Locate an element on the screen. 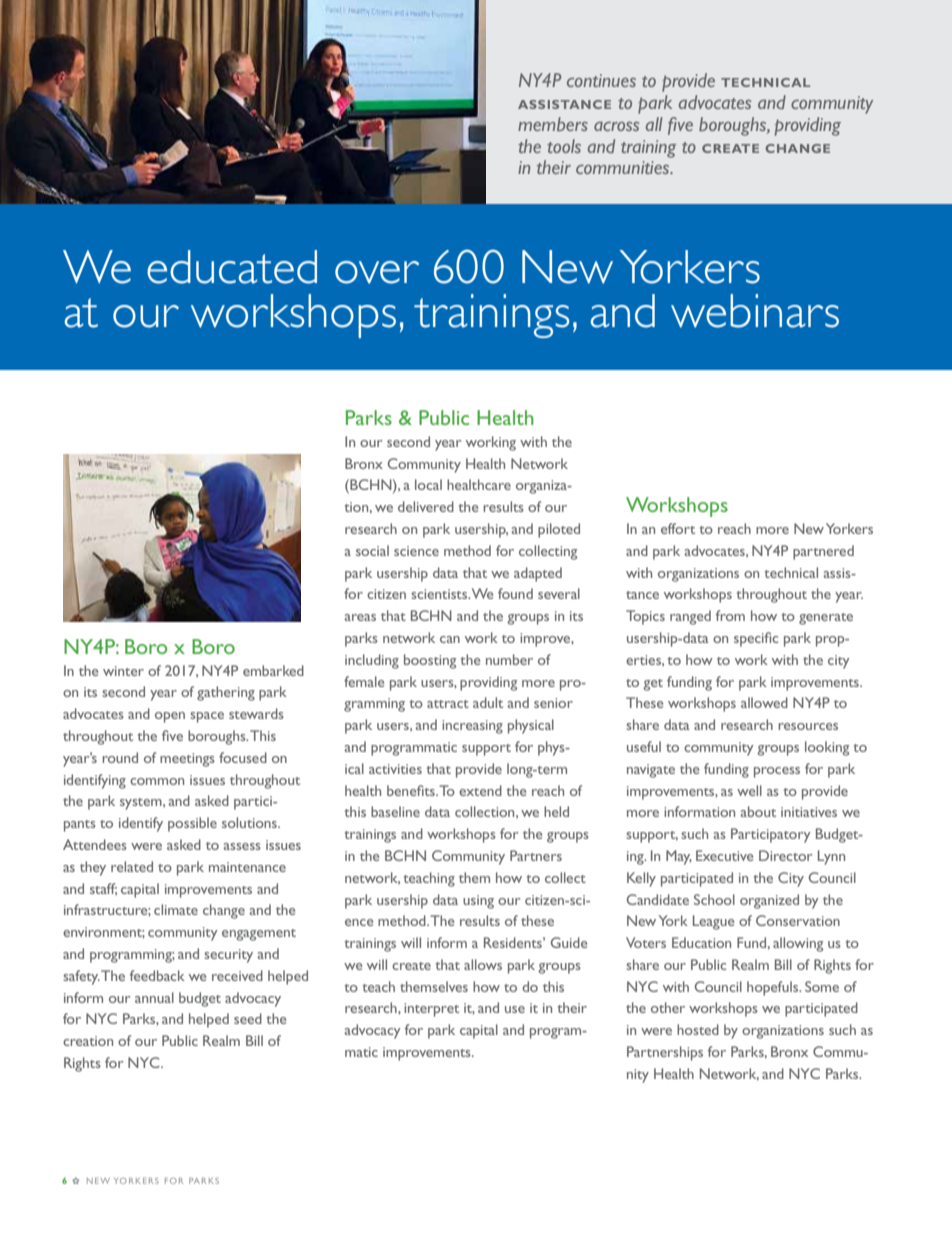 The width and height of the screenshot is (952, 1233). effort is located at coordinates (678, 528).
